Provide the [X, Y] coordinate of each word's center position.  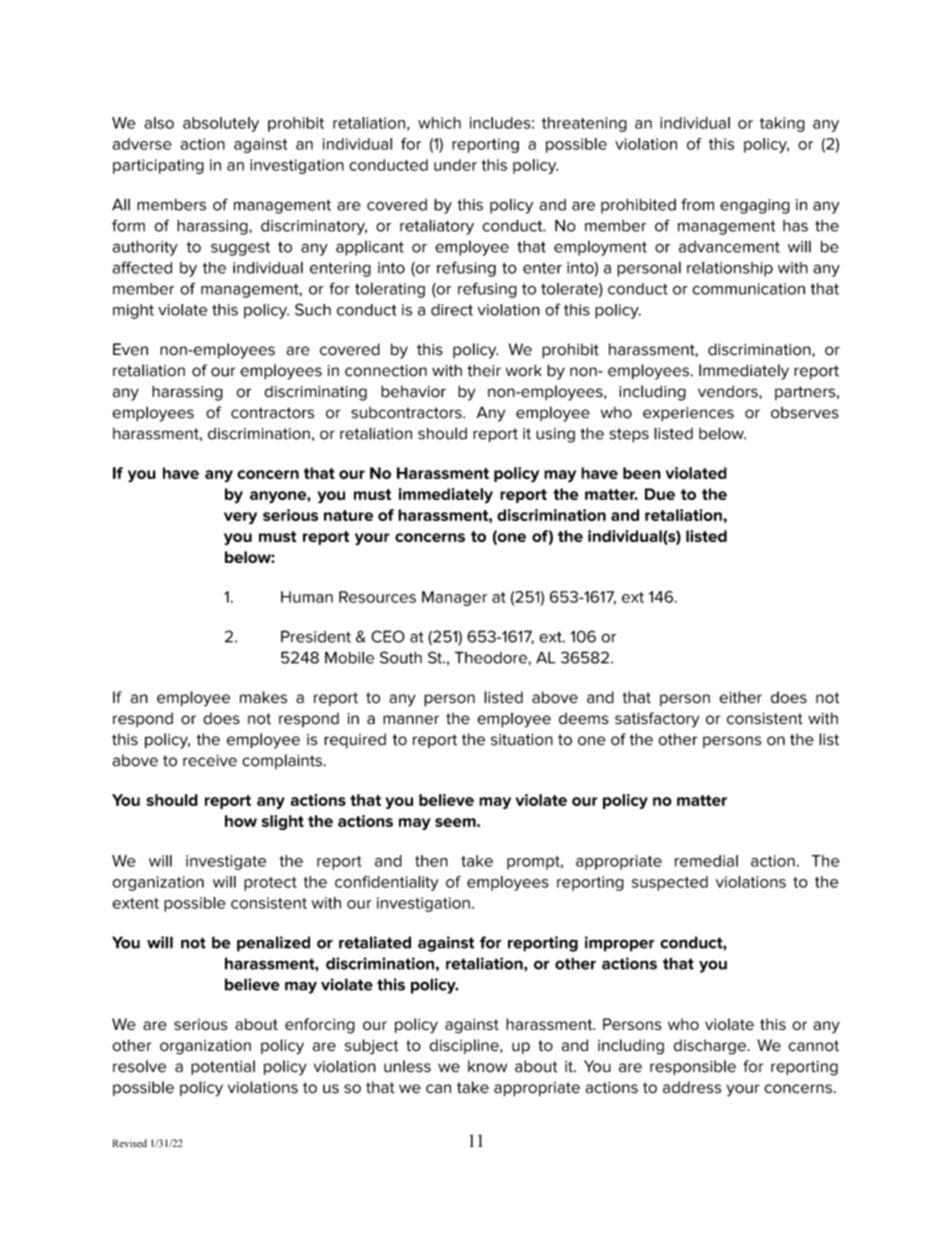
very [240, 518]
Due [660, 494]
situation [522, 740]
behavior [413, 391]
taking [782, 124]
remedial [706, 861]
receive [210, 761]
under [455, 165]
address [692, 1087]
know [487, 1066]
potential [223, 1067]
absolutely [221, 124]
